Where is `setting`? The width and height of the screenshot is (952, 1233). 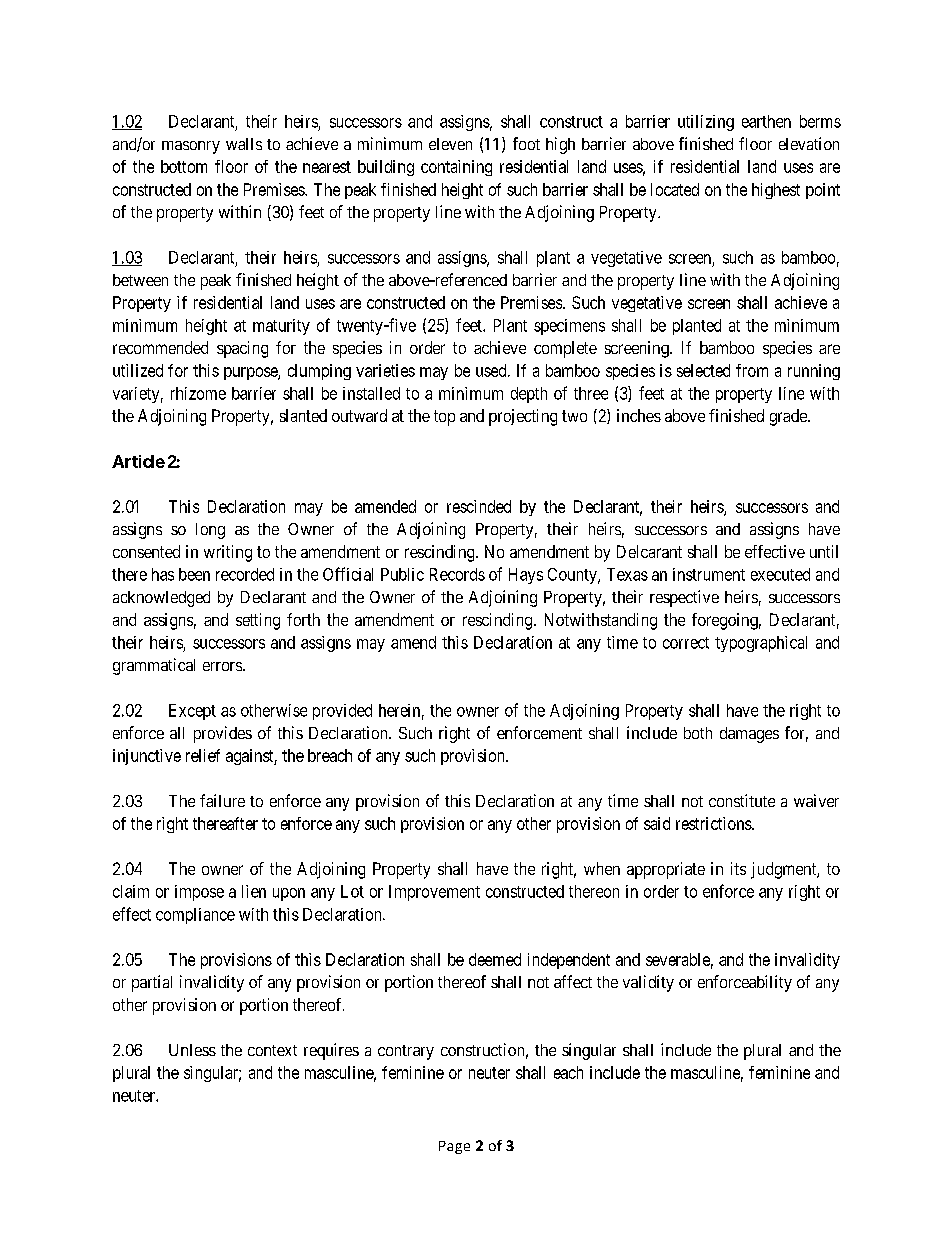
setting is located at coordinates (258, 621).
